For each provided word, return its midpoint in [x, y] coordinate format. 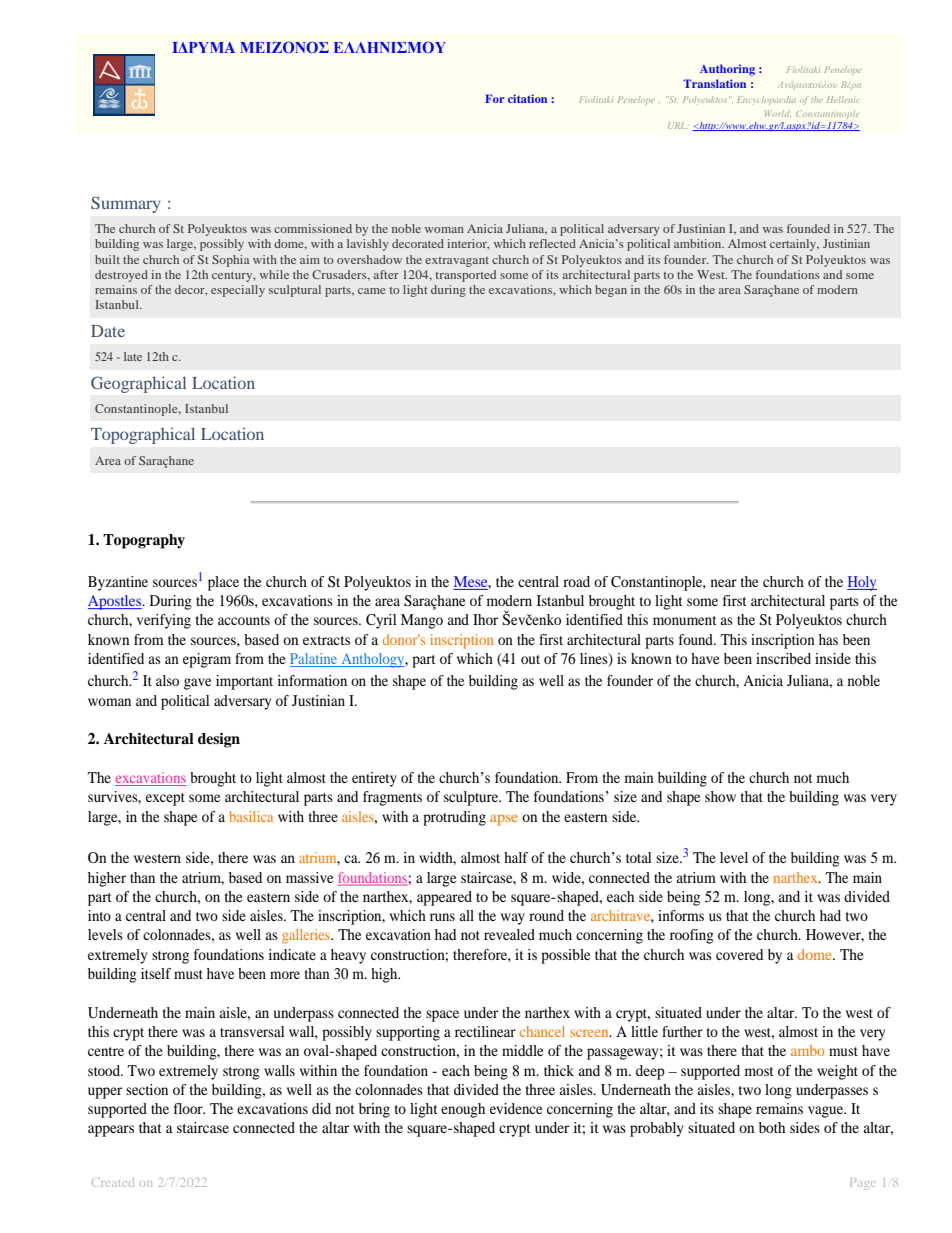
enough [463, 1110]
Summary [126, 204]
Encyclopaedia [766, 100]
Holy [862, 583]
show [720, 796]
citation [527, 98]
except [165, 799]
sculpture [472, 798]
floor [189, 1108]
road [576, 581]
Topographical [143, 435]
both [772, 1127]
